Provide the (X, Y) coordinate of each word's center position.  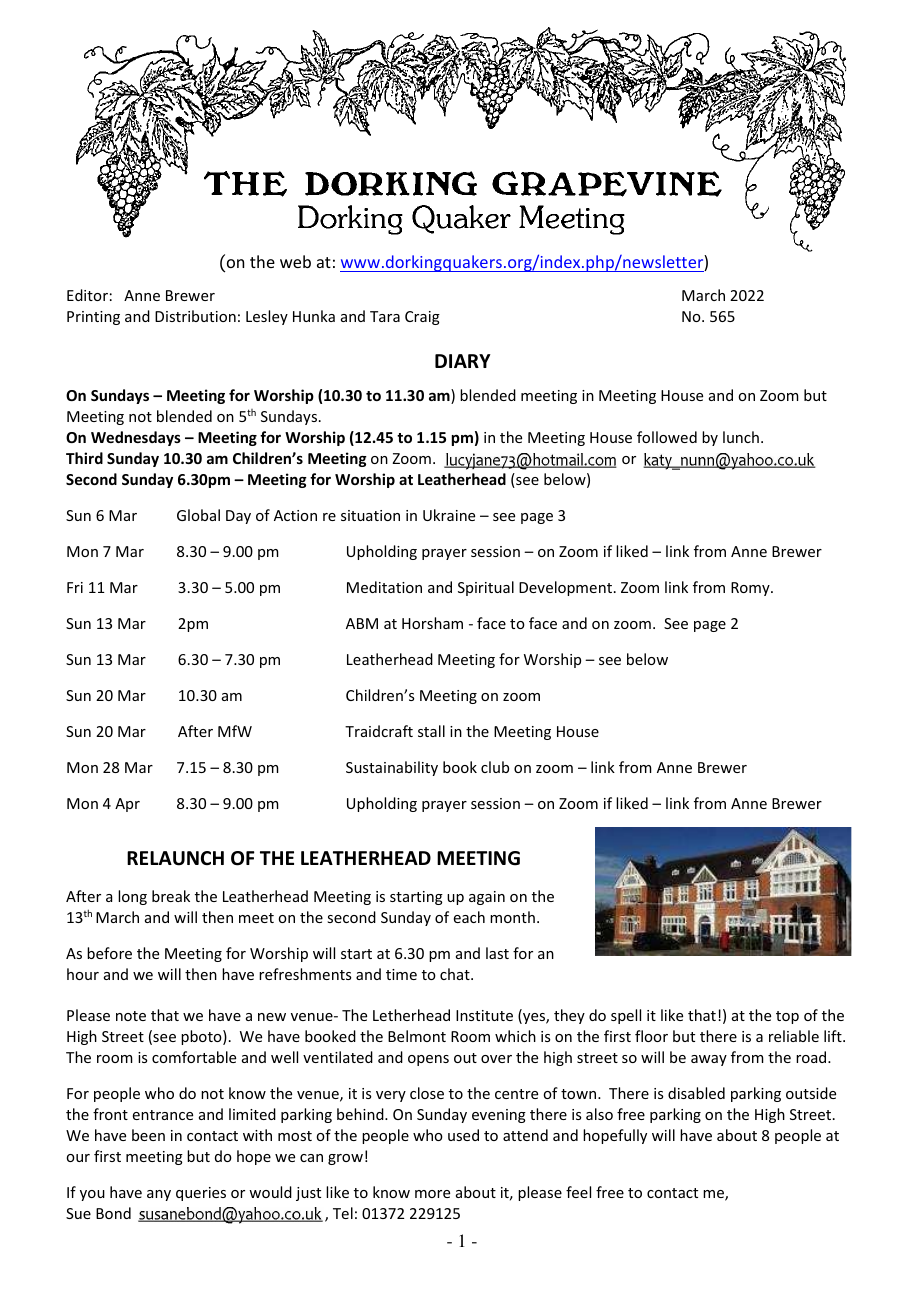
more (432, 1194)
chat (456, 974)
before (109, 953)
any (159, 1195)
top (787, 1017)
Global (198, 515)
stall (431, 731)
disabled (696, 1093)
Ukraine (449, 515)
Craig (422, 318)
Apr (127, 805)
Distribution (195, 316)
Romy (751, 589)
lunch (741, 437)
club (495, 767)
